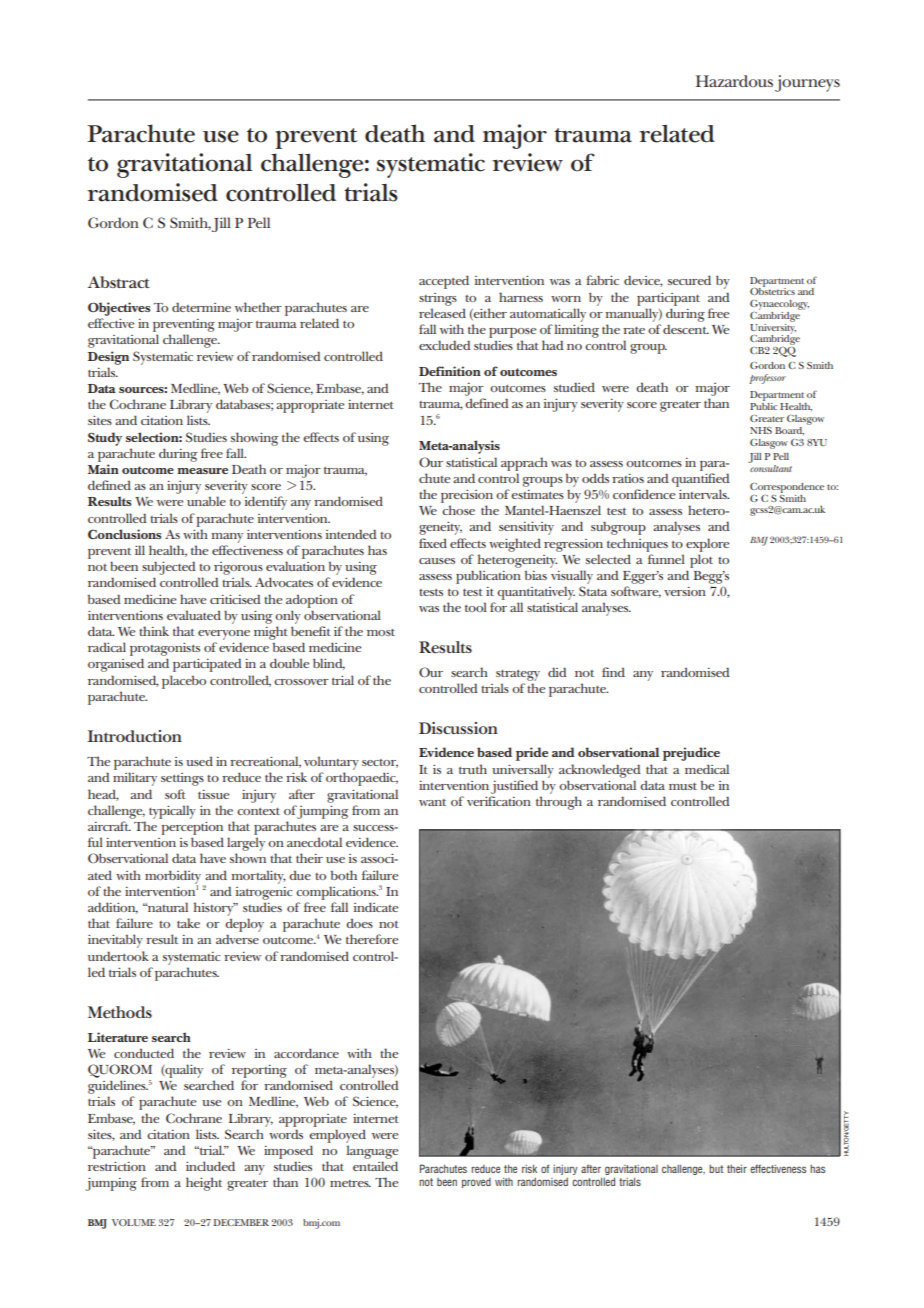  I want to click on determine, so click(201, 307).
